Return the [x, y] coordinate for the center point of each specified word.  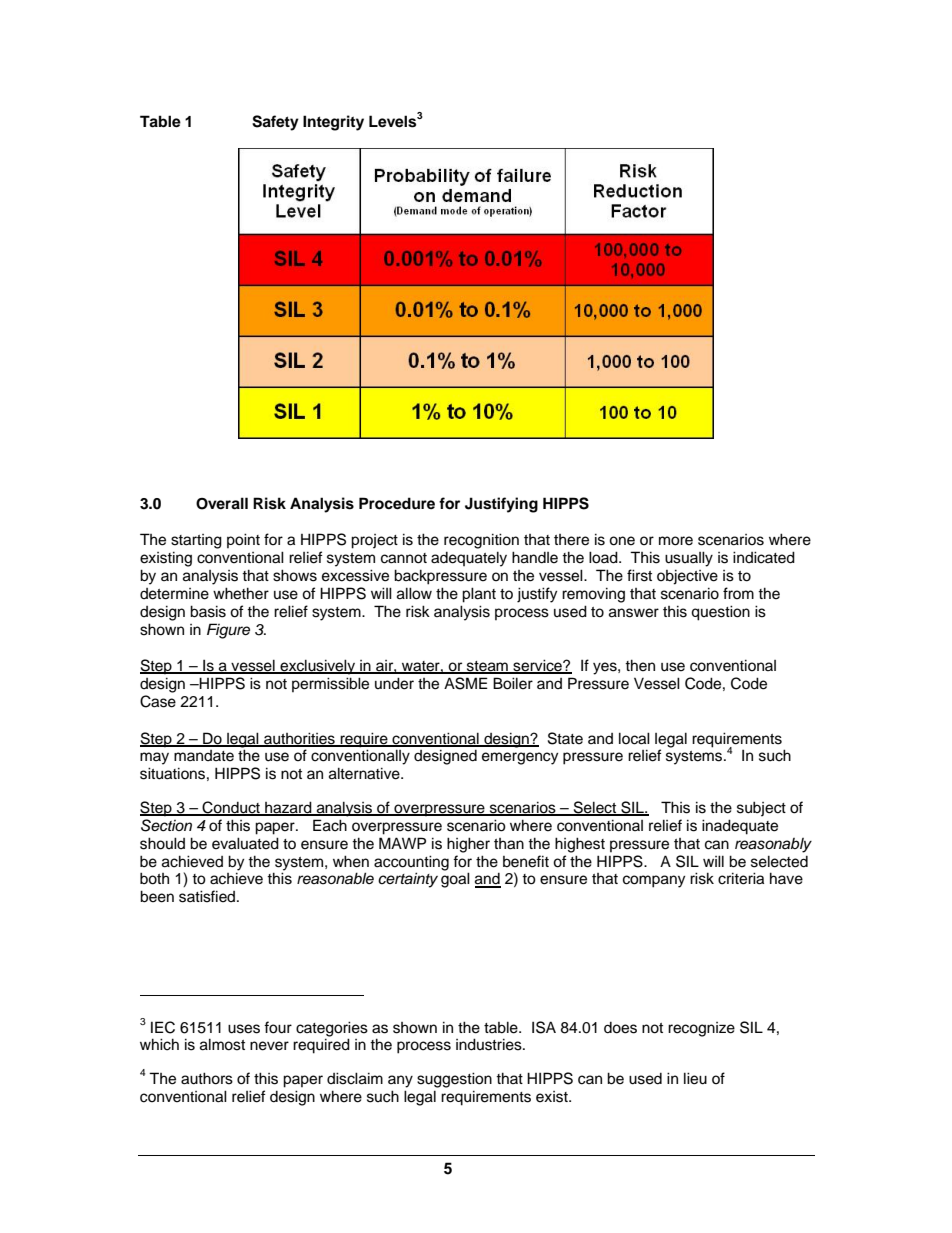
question [720, 613]
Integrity [333, 123]
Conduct [231, 808]
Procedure [397, 503]
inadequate [740, 827]
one [622, 541]
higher [468, 845]
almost [222, 1044]
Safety [275, 123]
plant [479, 595]
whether [241, 593]
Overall [222, 503]
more [676, 541]
